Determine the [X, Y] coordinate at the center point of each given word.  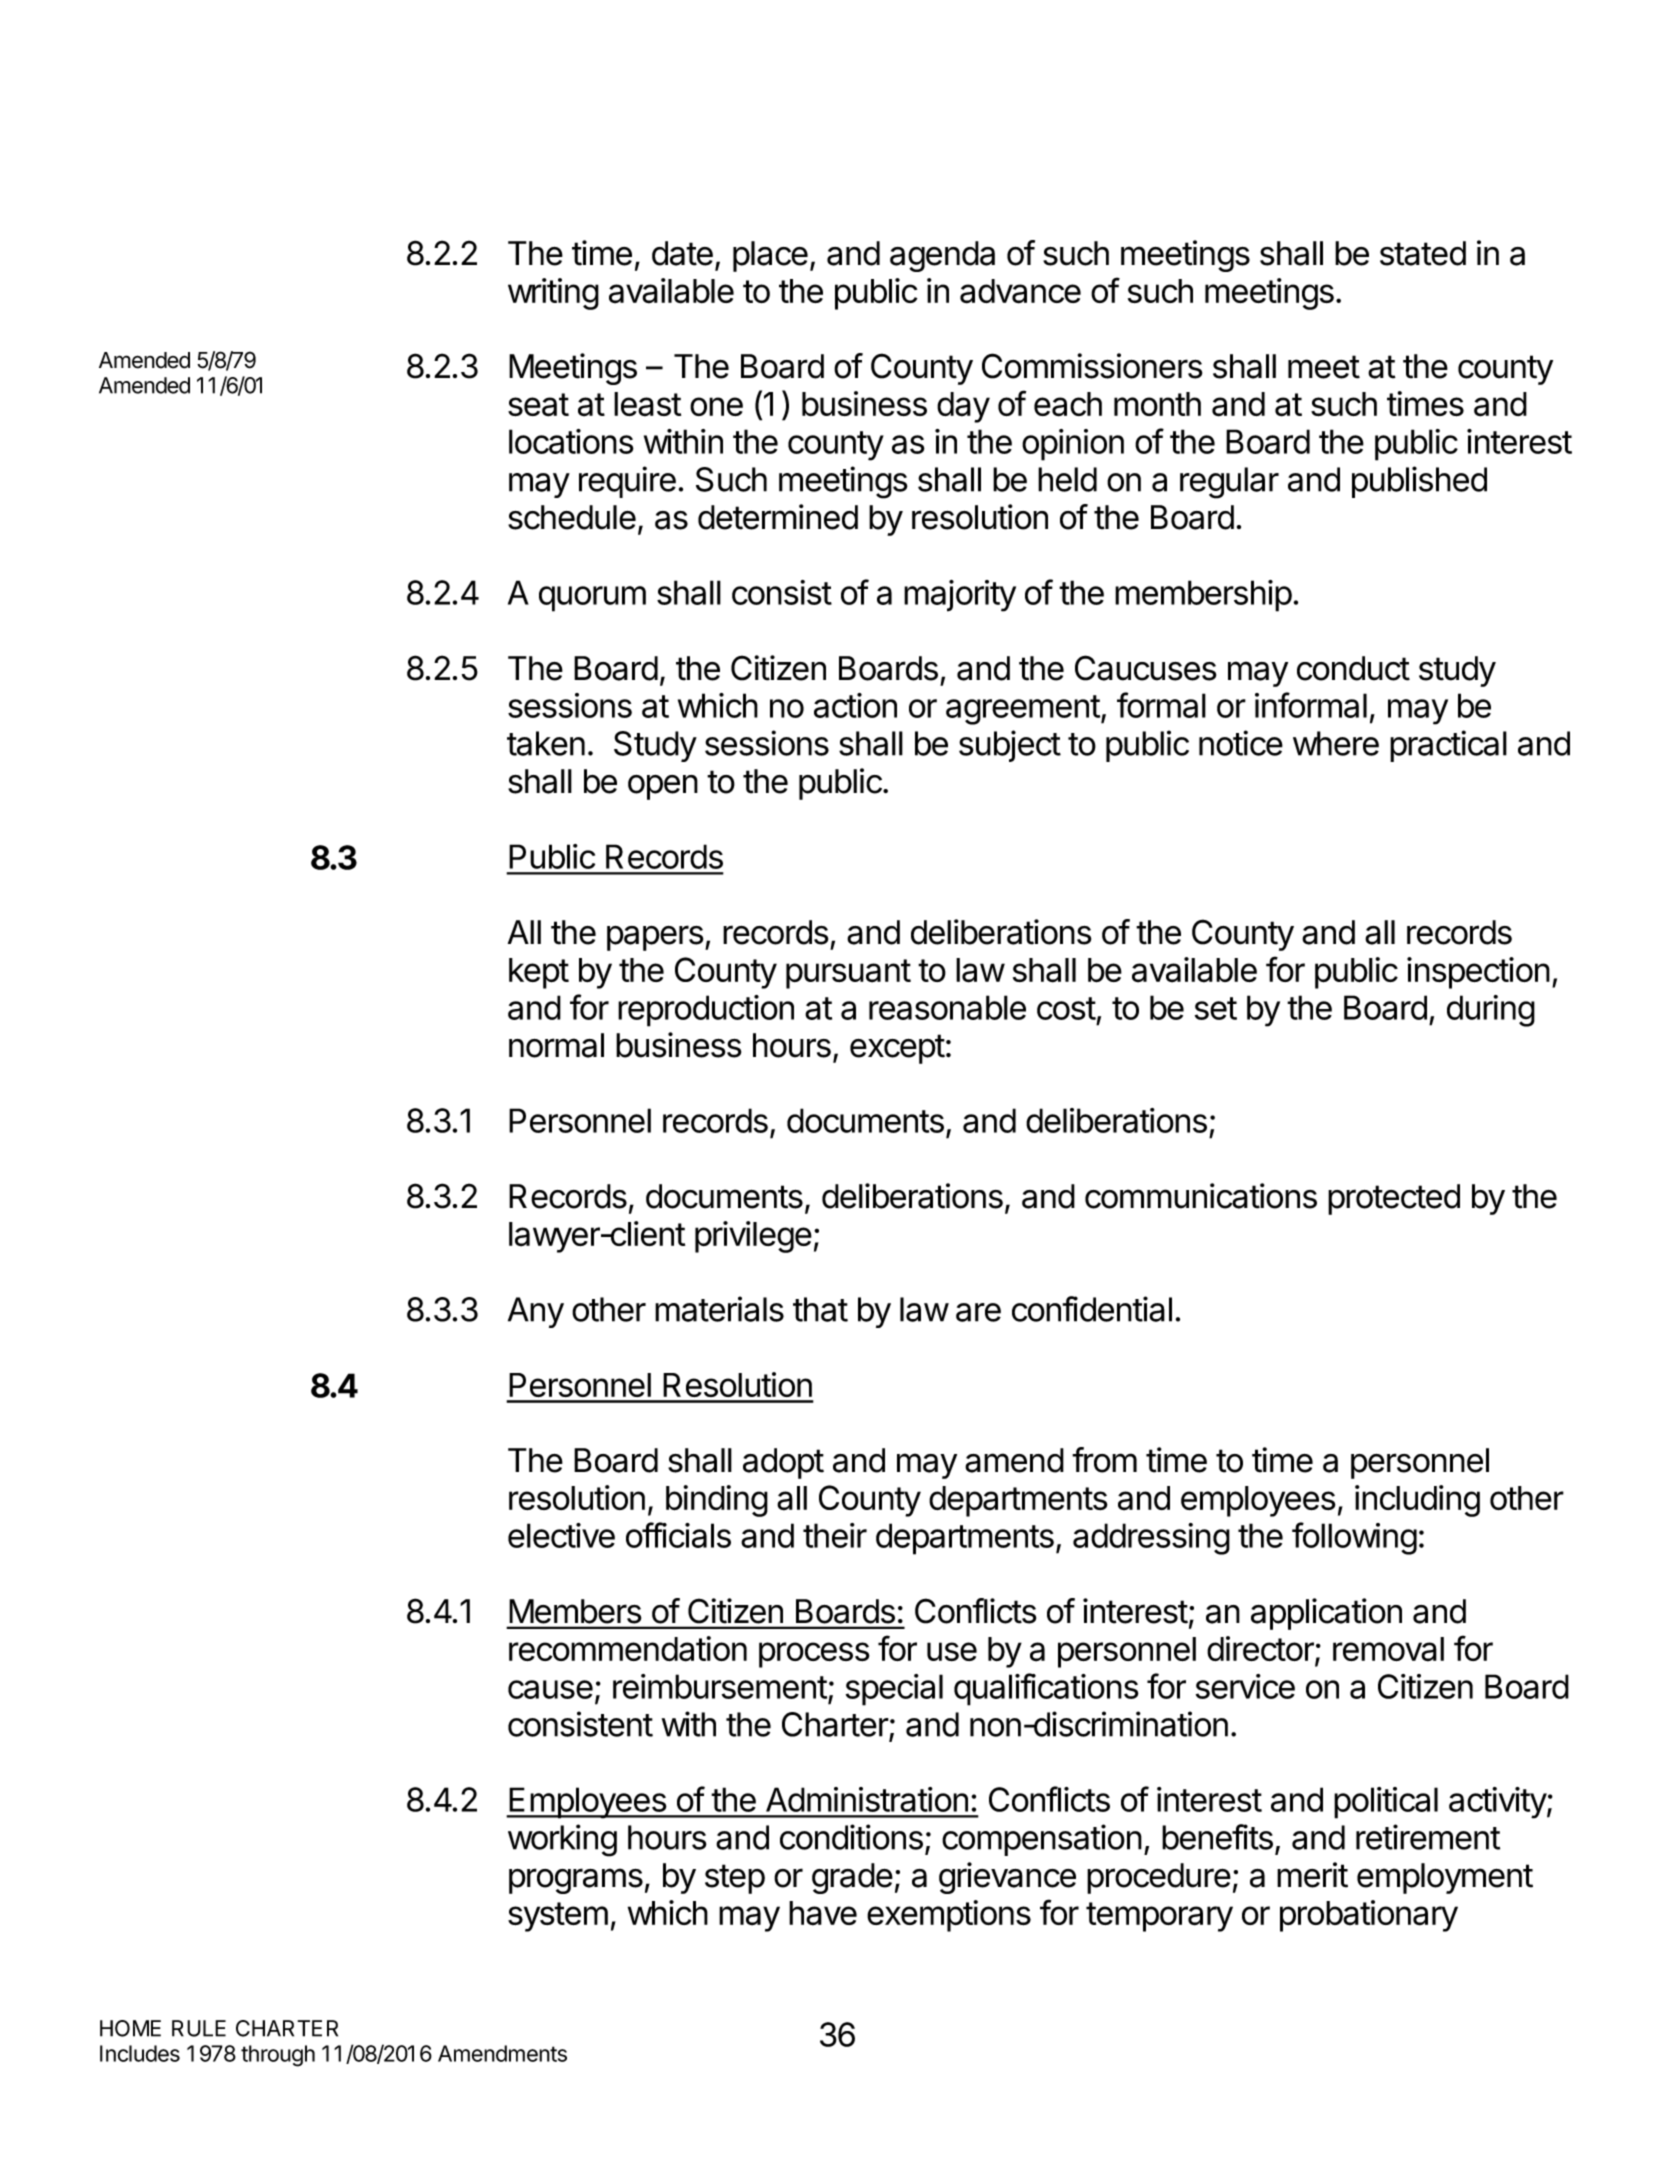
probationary [1369, 1916]
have [823, 1913]
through [278, 2056]
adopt [783, 1463]
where [1336, 743]
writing [553, 294]
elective [561, 1535]
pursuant [848, 974]
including [1417, 1501]
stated [1423, 253]
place [770, 256]
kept [539, 973]
